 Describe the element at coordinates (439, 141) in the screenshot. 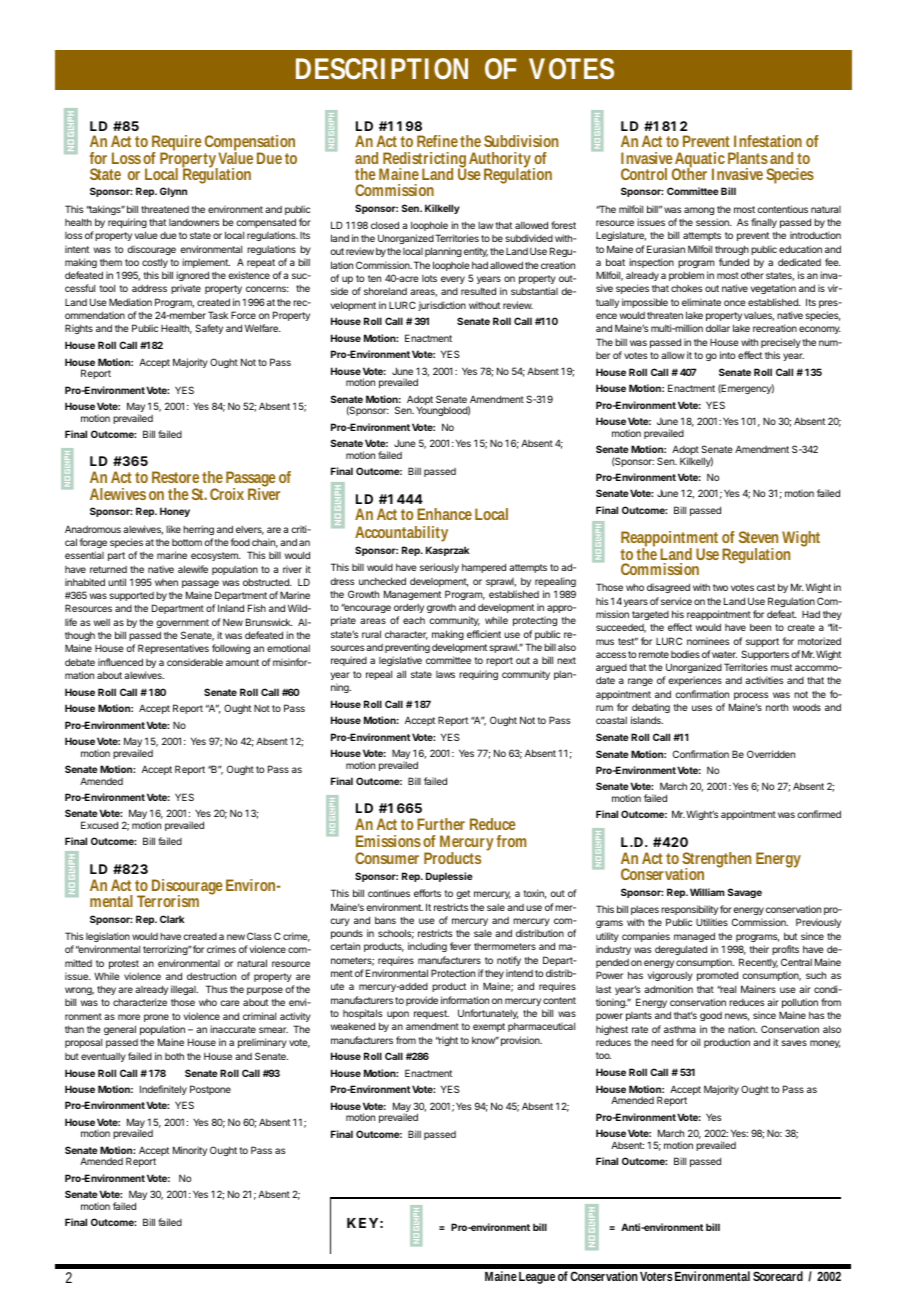

I see `Refine` at that location.
